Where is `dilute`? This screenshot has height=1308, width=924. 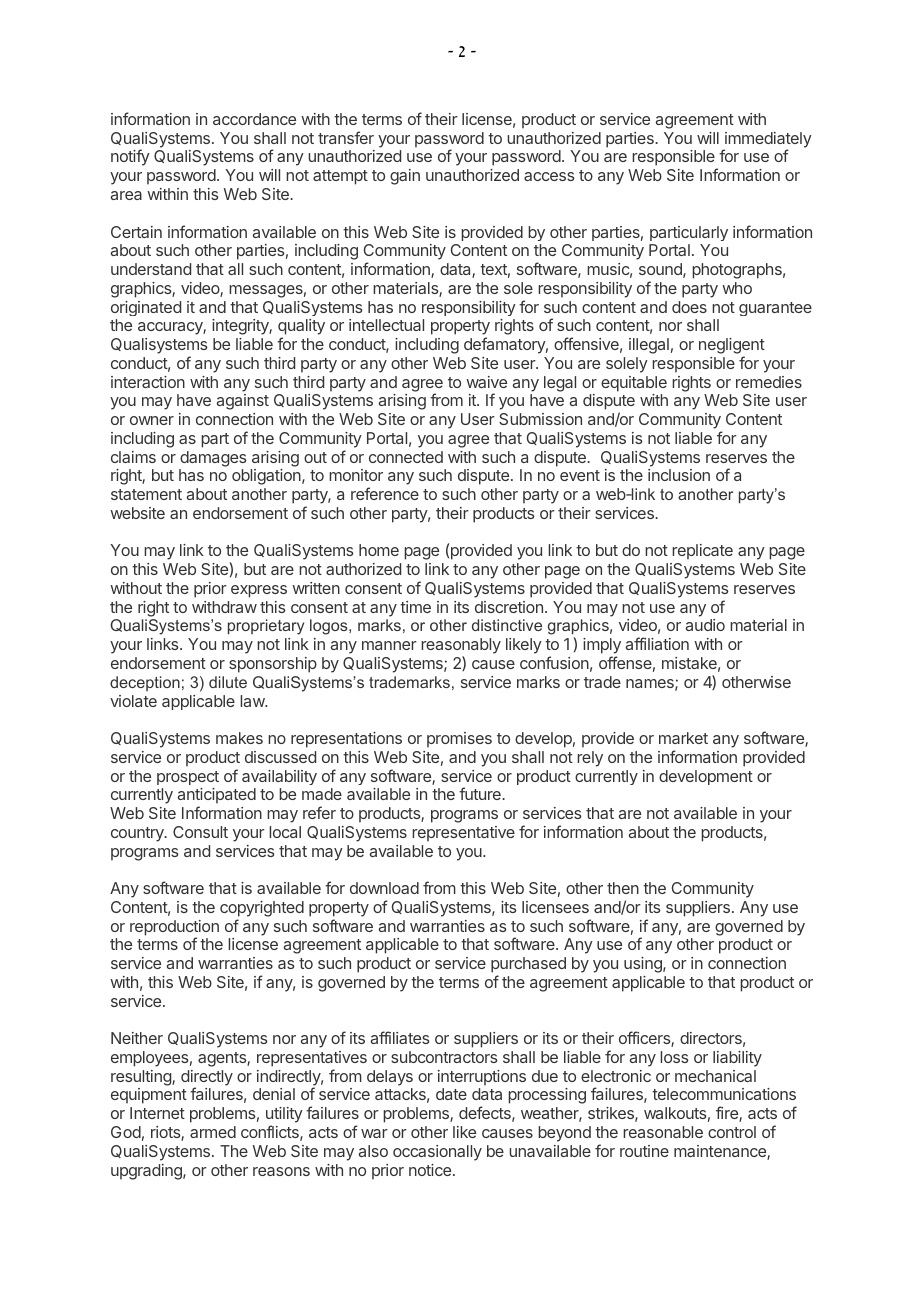
dilute is located at coordinates (228, 682).
